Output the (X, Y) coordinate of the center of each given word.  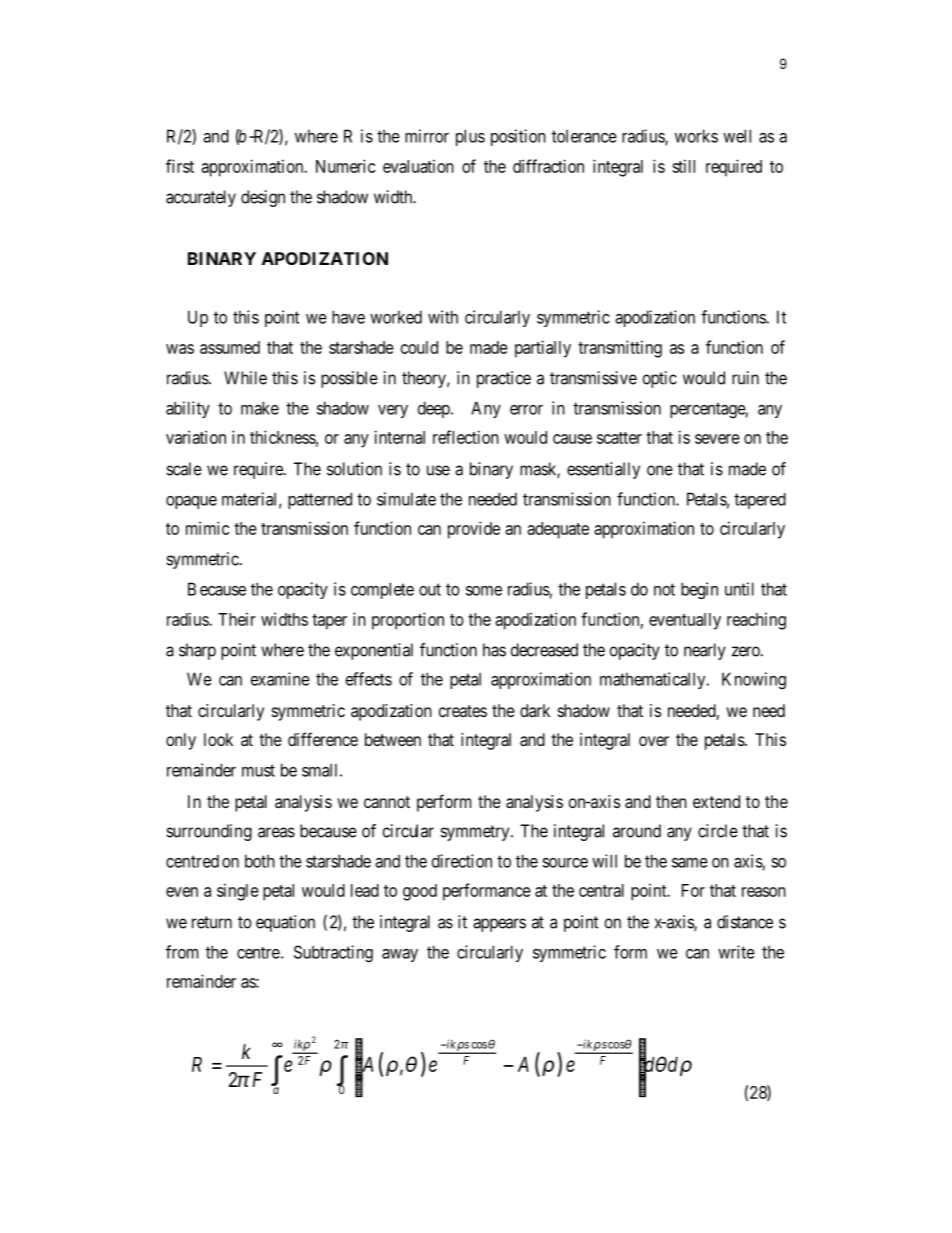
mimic (207, 528)
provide (474, 530)
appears (499, 925)
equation (285, 923)
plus (470, 137)
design (263, 198)
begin (699, 590)
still (683, 166)
